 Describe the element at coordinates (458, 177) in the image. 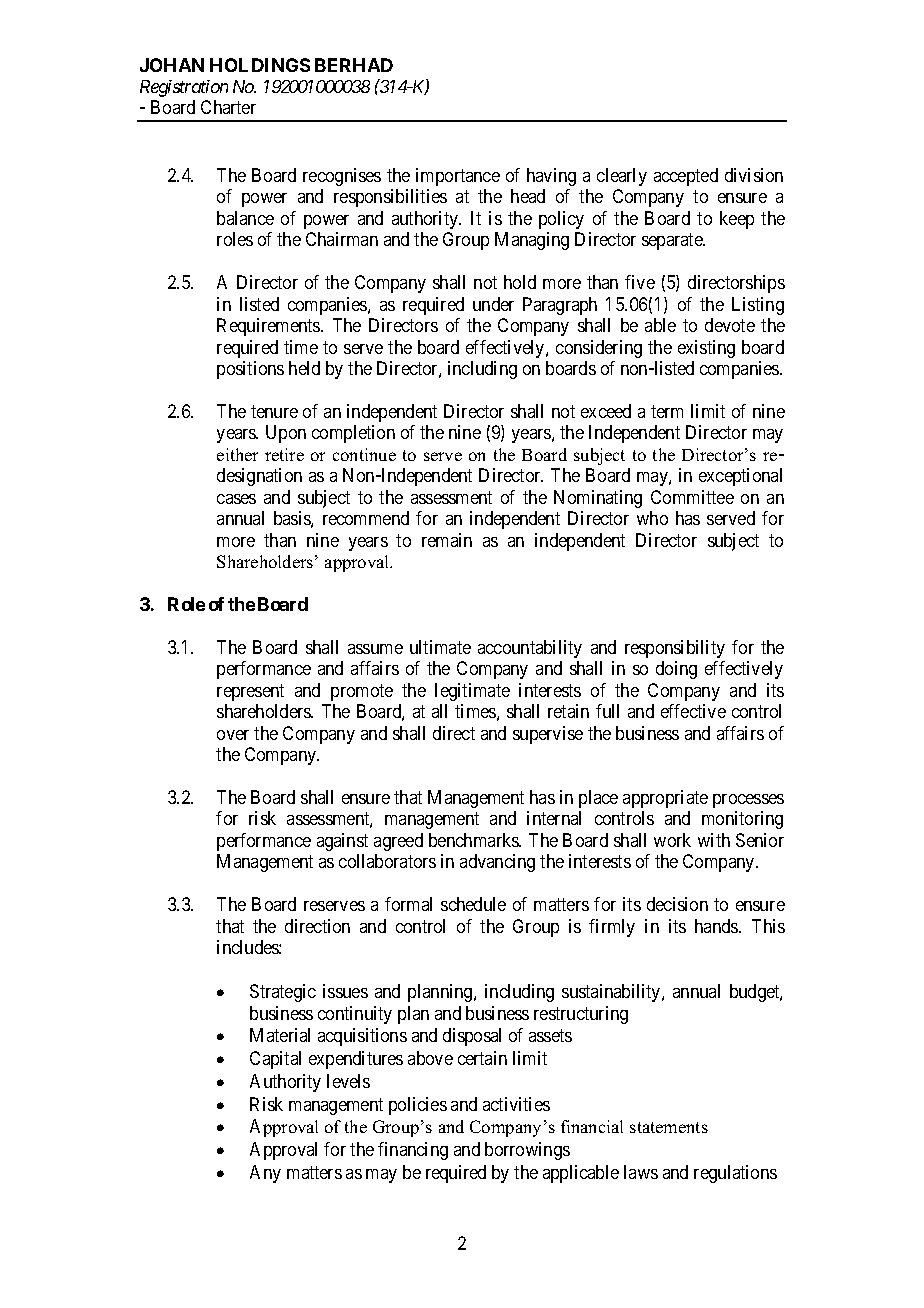

I see `importance` at that location.
